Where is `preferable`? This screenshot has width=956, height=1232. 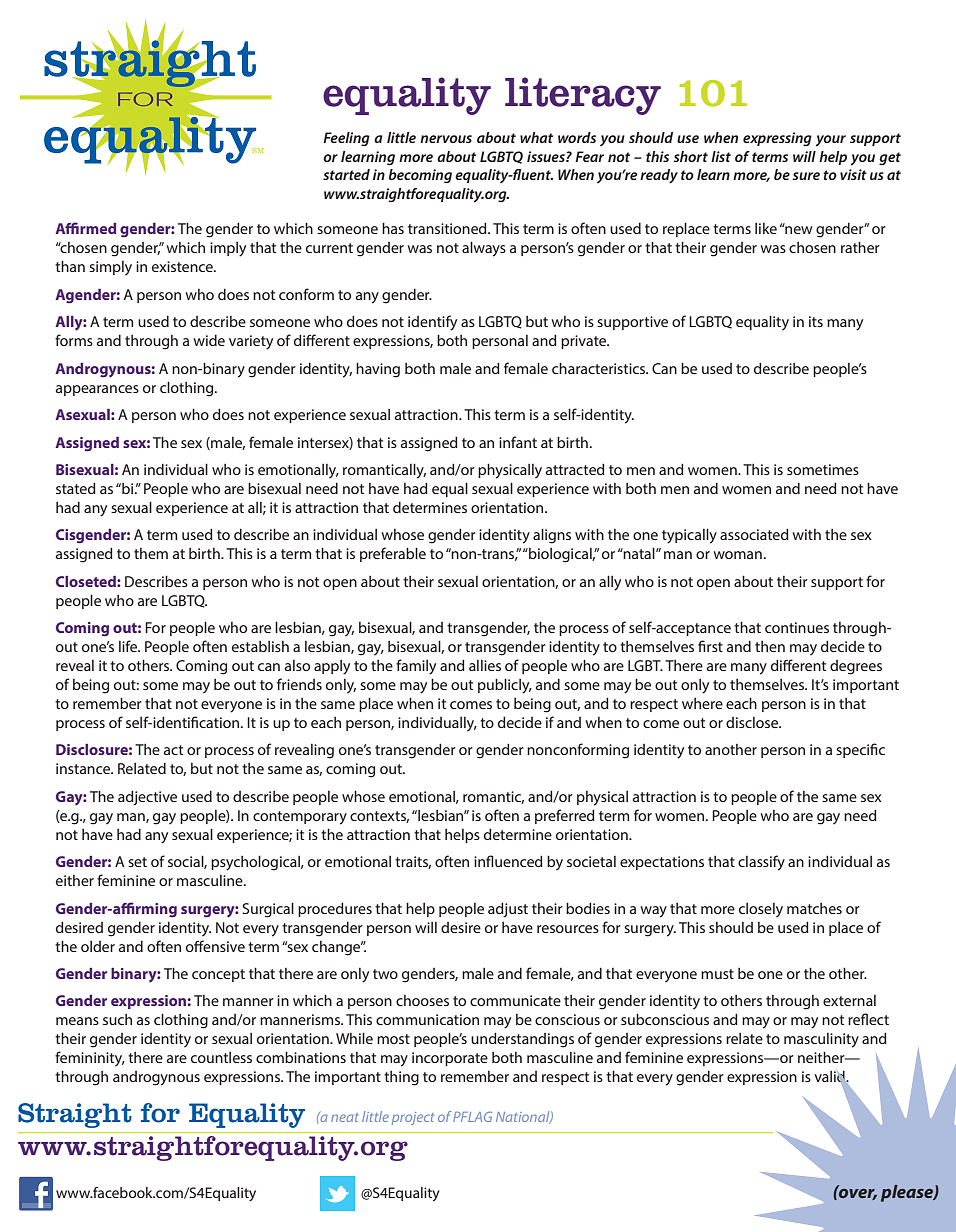
preferable is located at coordinates (393, 554).
